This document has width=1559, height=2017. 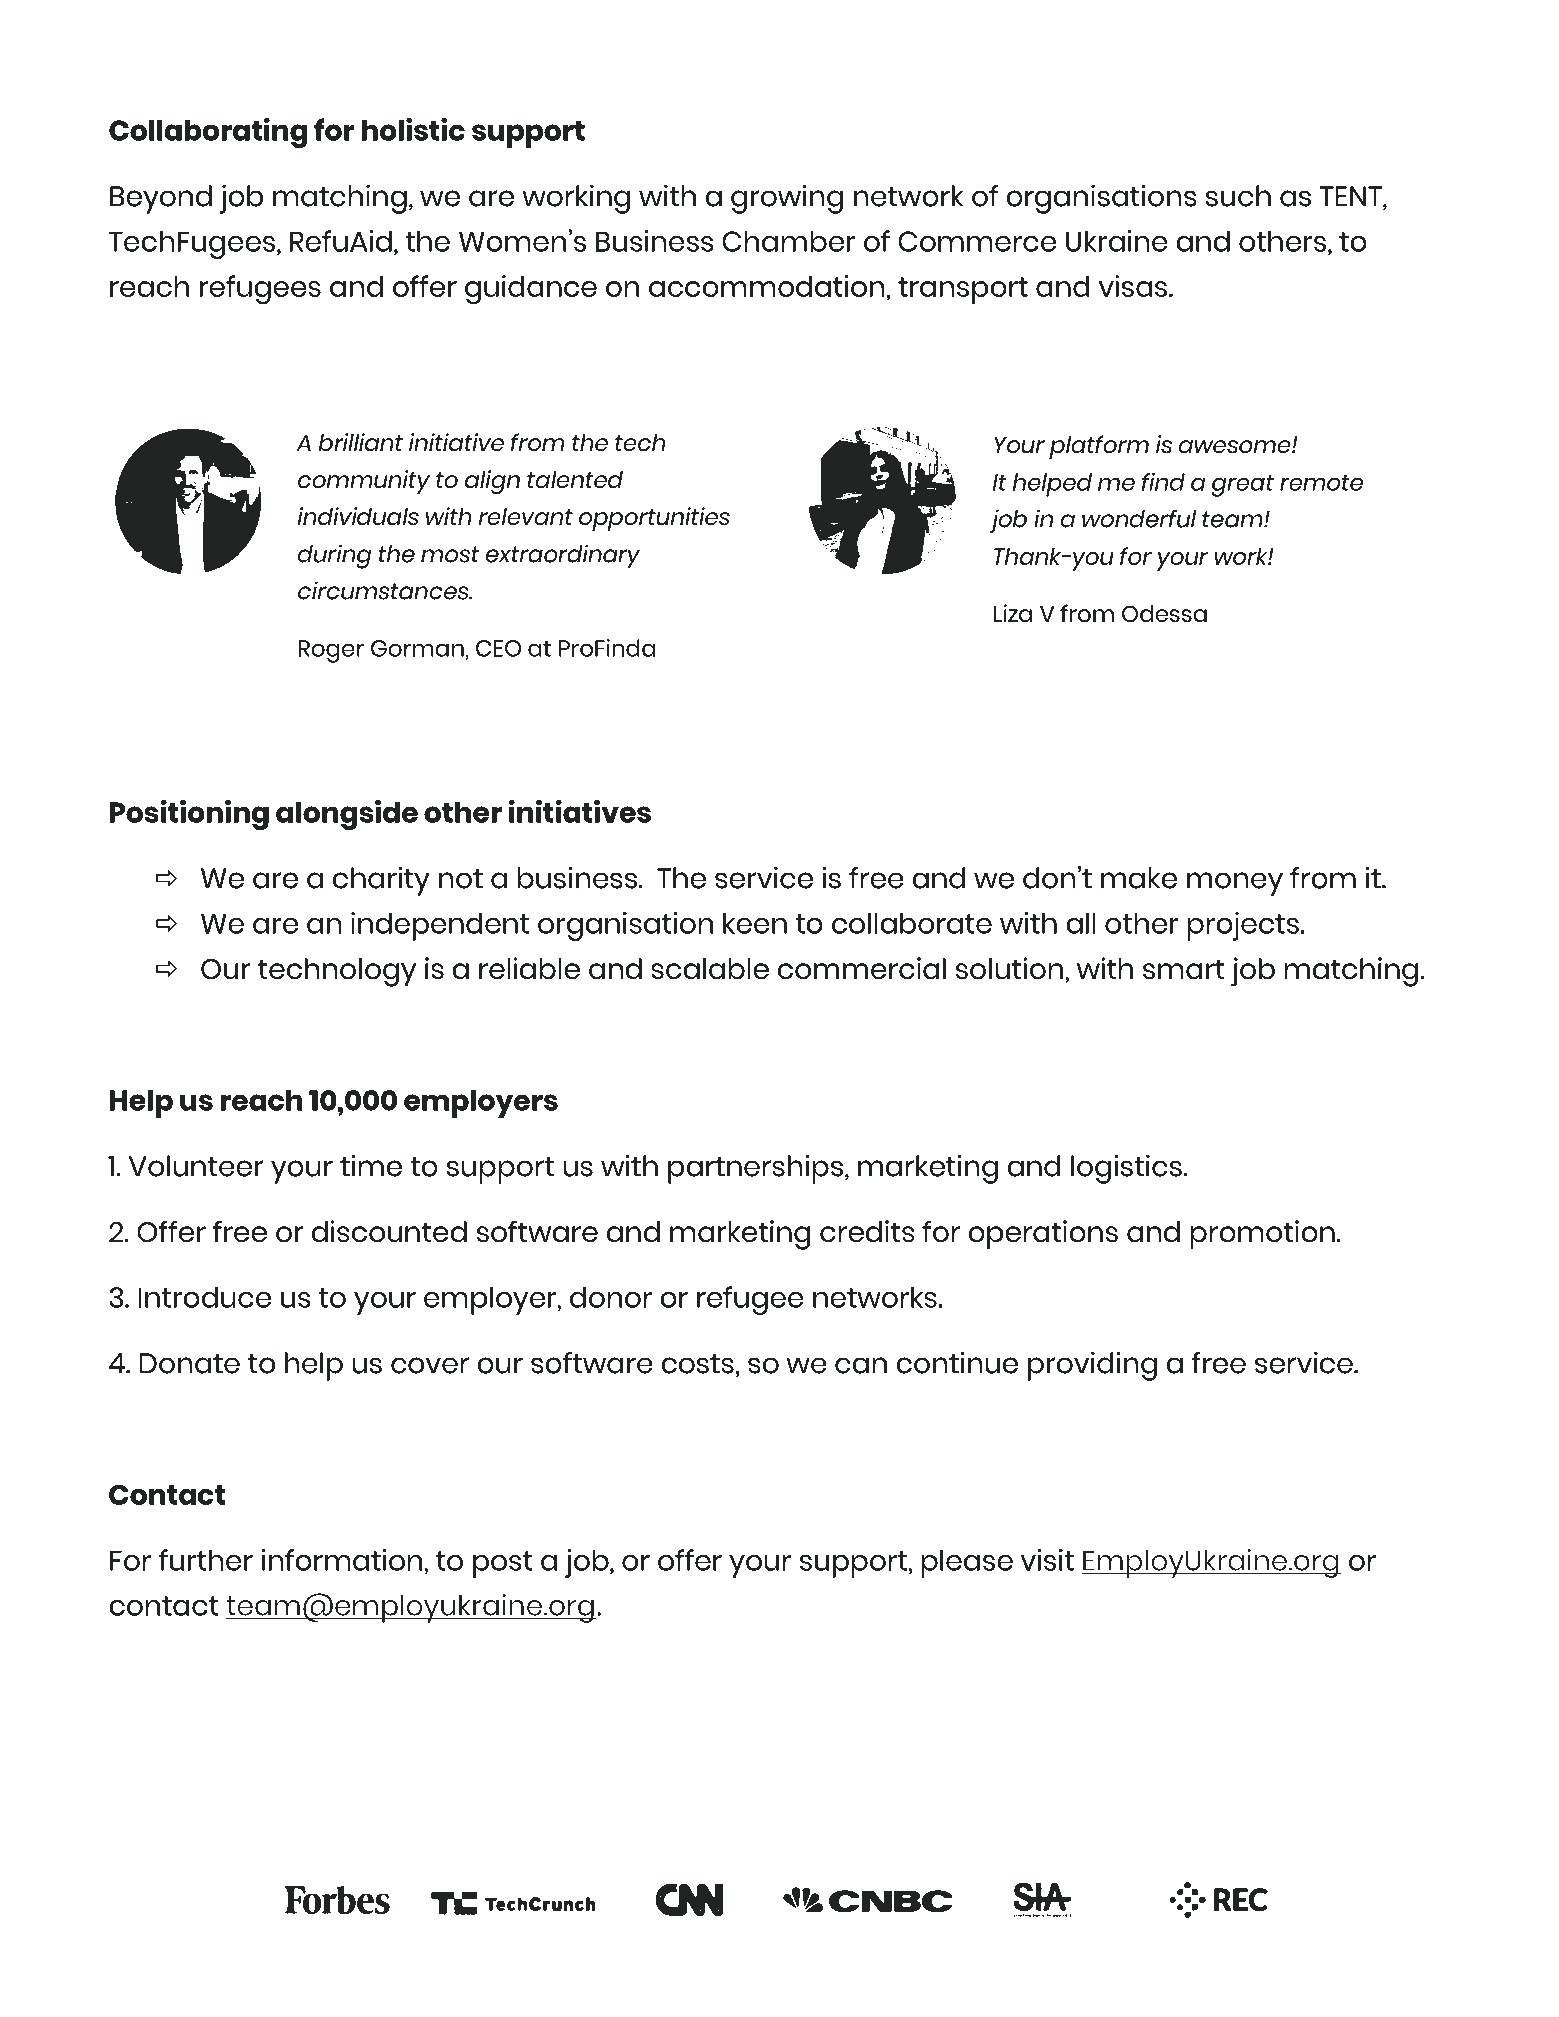 What do you see at coordinates (371, 1165) in the document?
I see `time` at bounding box center [371, 1165].
